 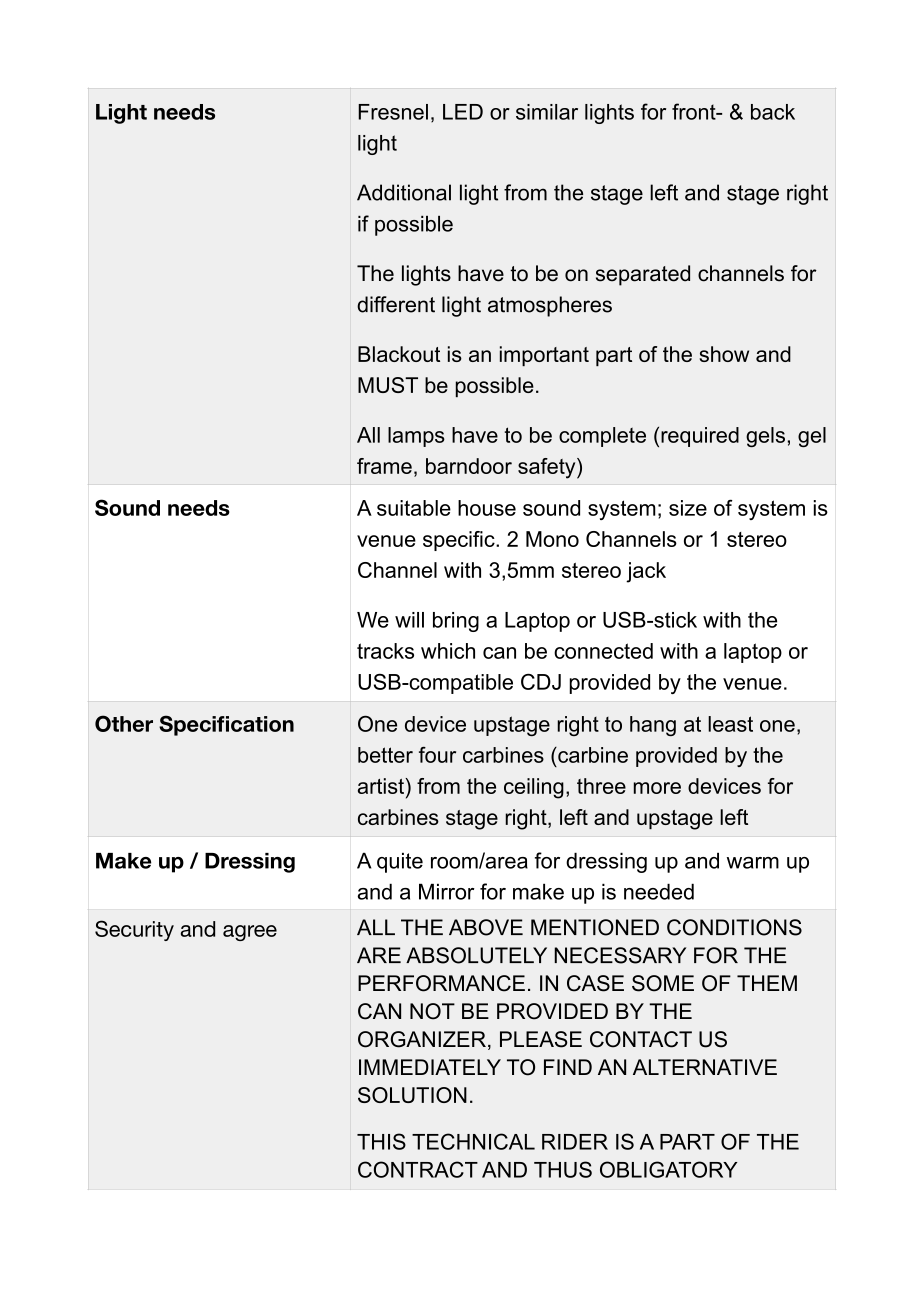 I want to click on LED, so click(x=463, y=112).
